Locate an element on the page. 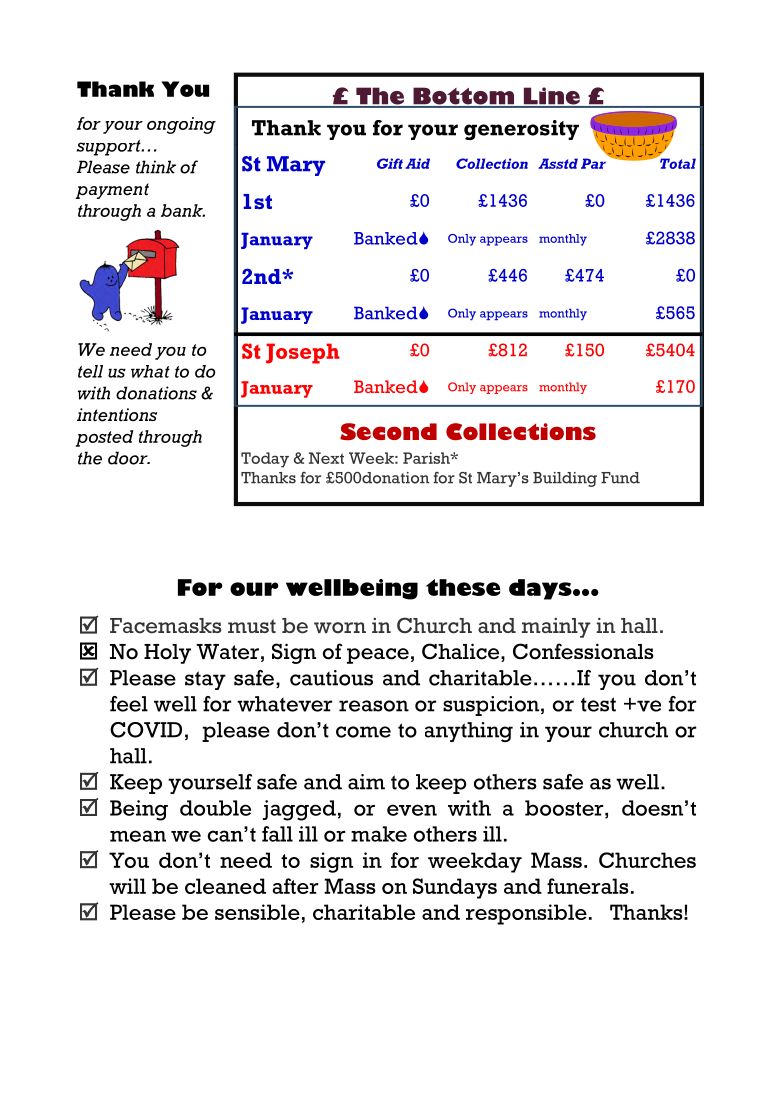  Second is located at coordinates (388, 431).
